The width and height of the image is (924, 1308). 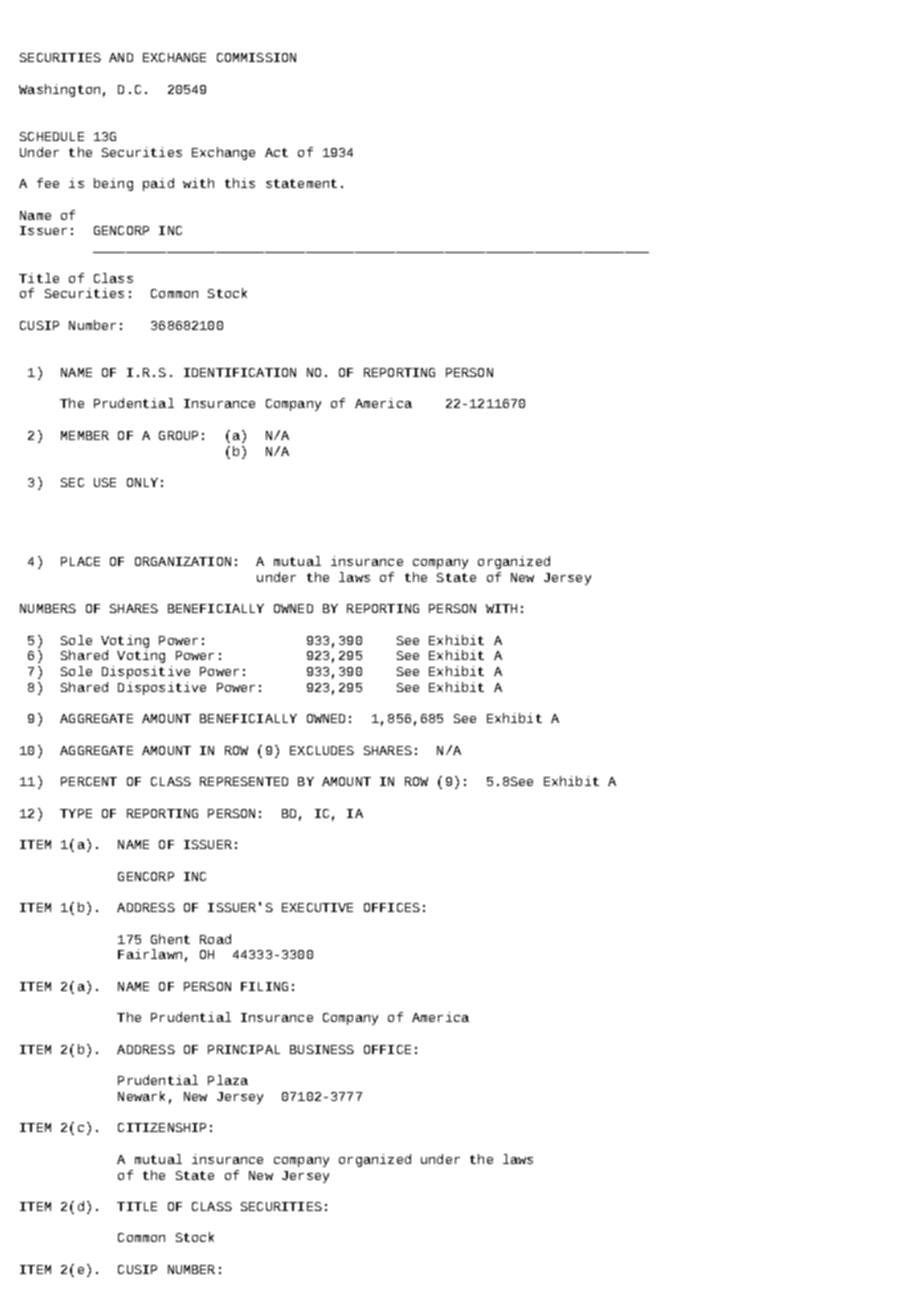 I want to click on Act, so click(x=276, y=152).
